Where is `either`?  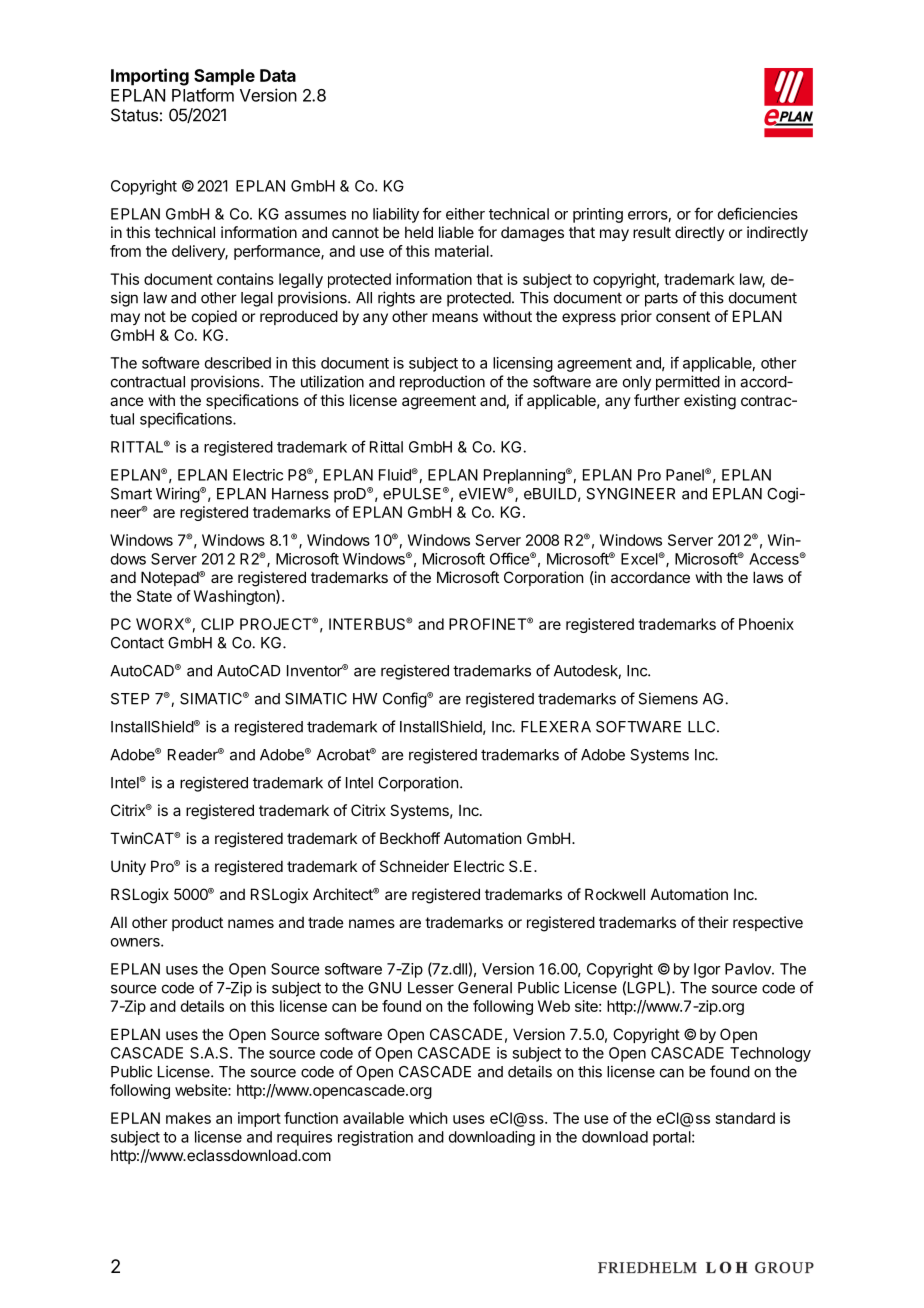
either is located at coordinates (465, 214).
